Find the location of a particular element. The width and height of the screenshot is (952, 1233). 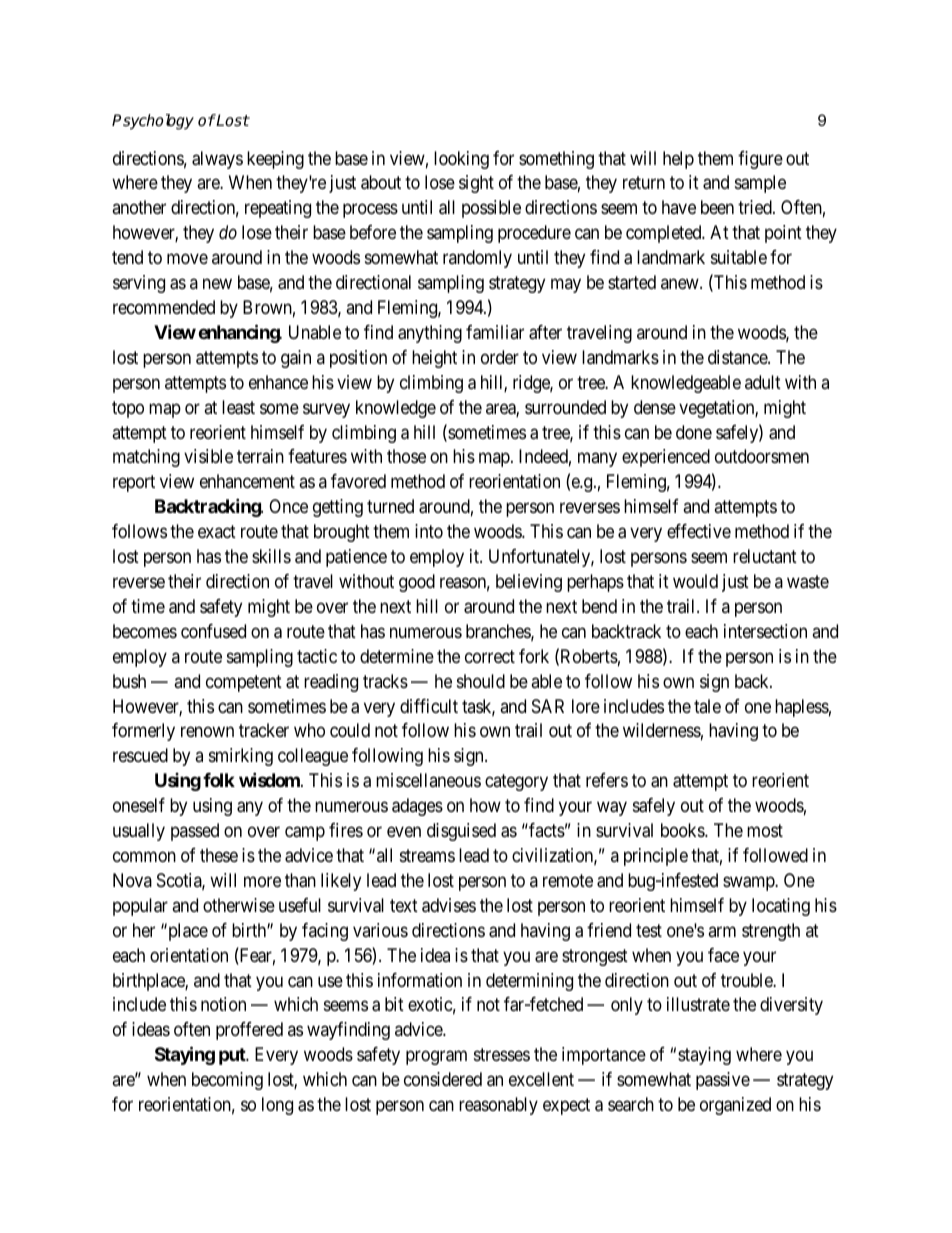

renown is located at coordinates (207, 732).
